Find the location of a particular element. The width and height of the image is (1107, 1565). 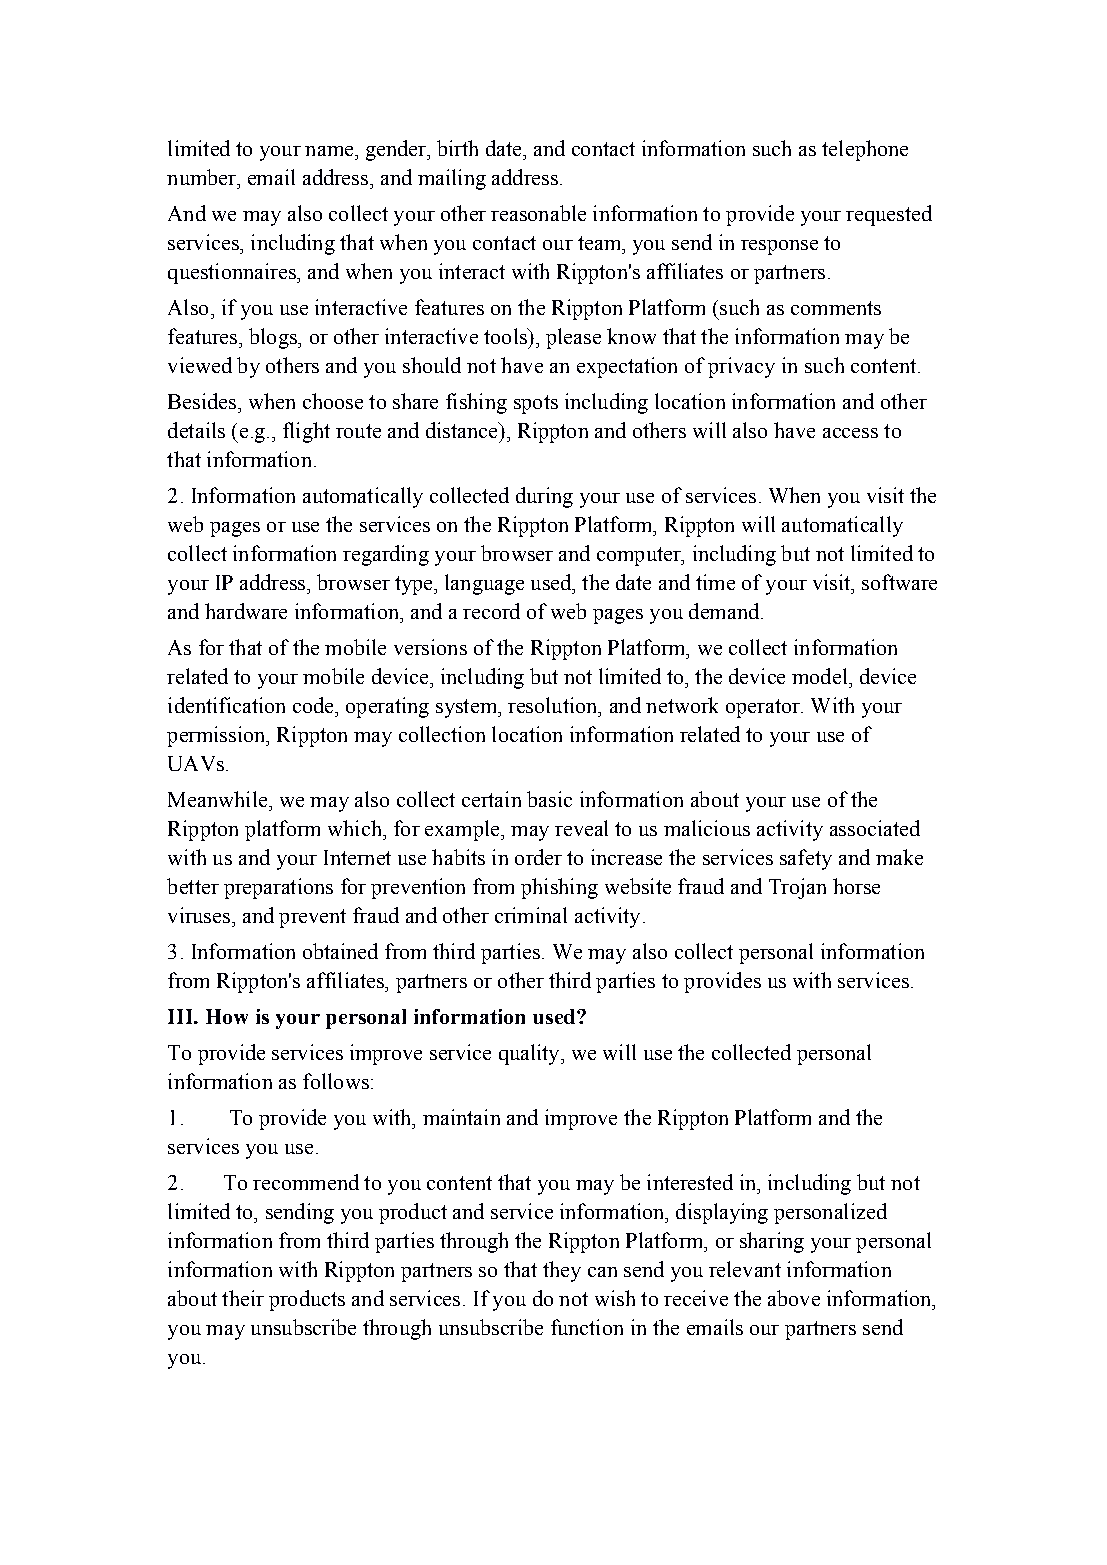

operator is located at coordinates (764, 708).
